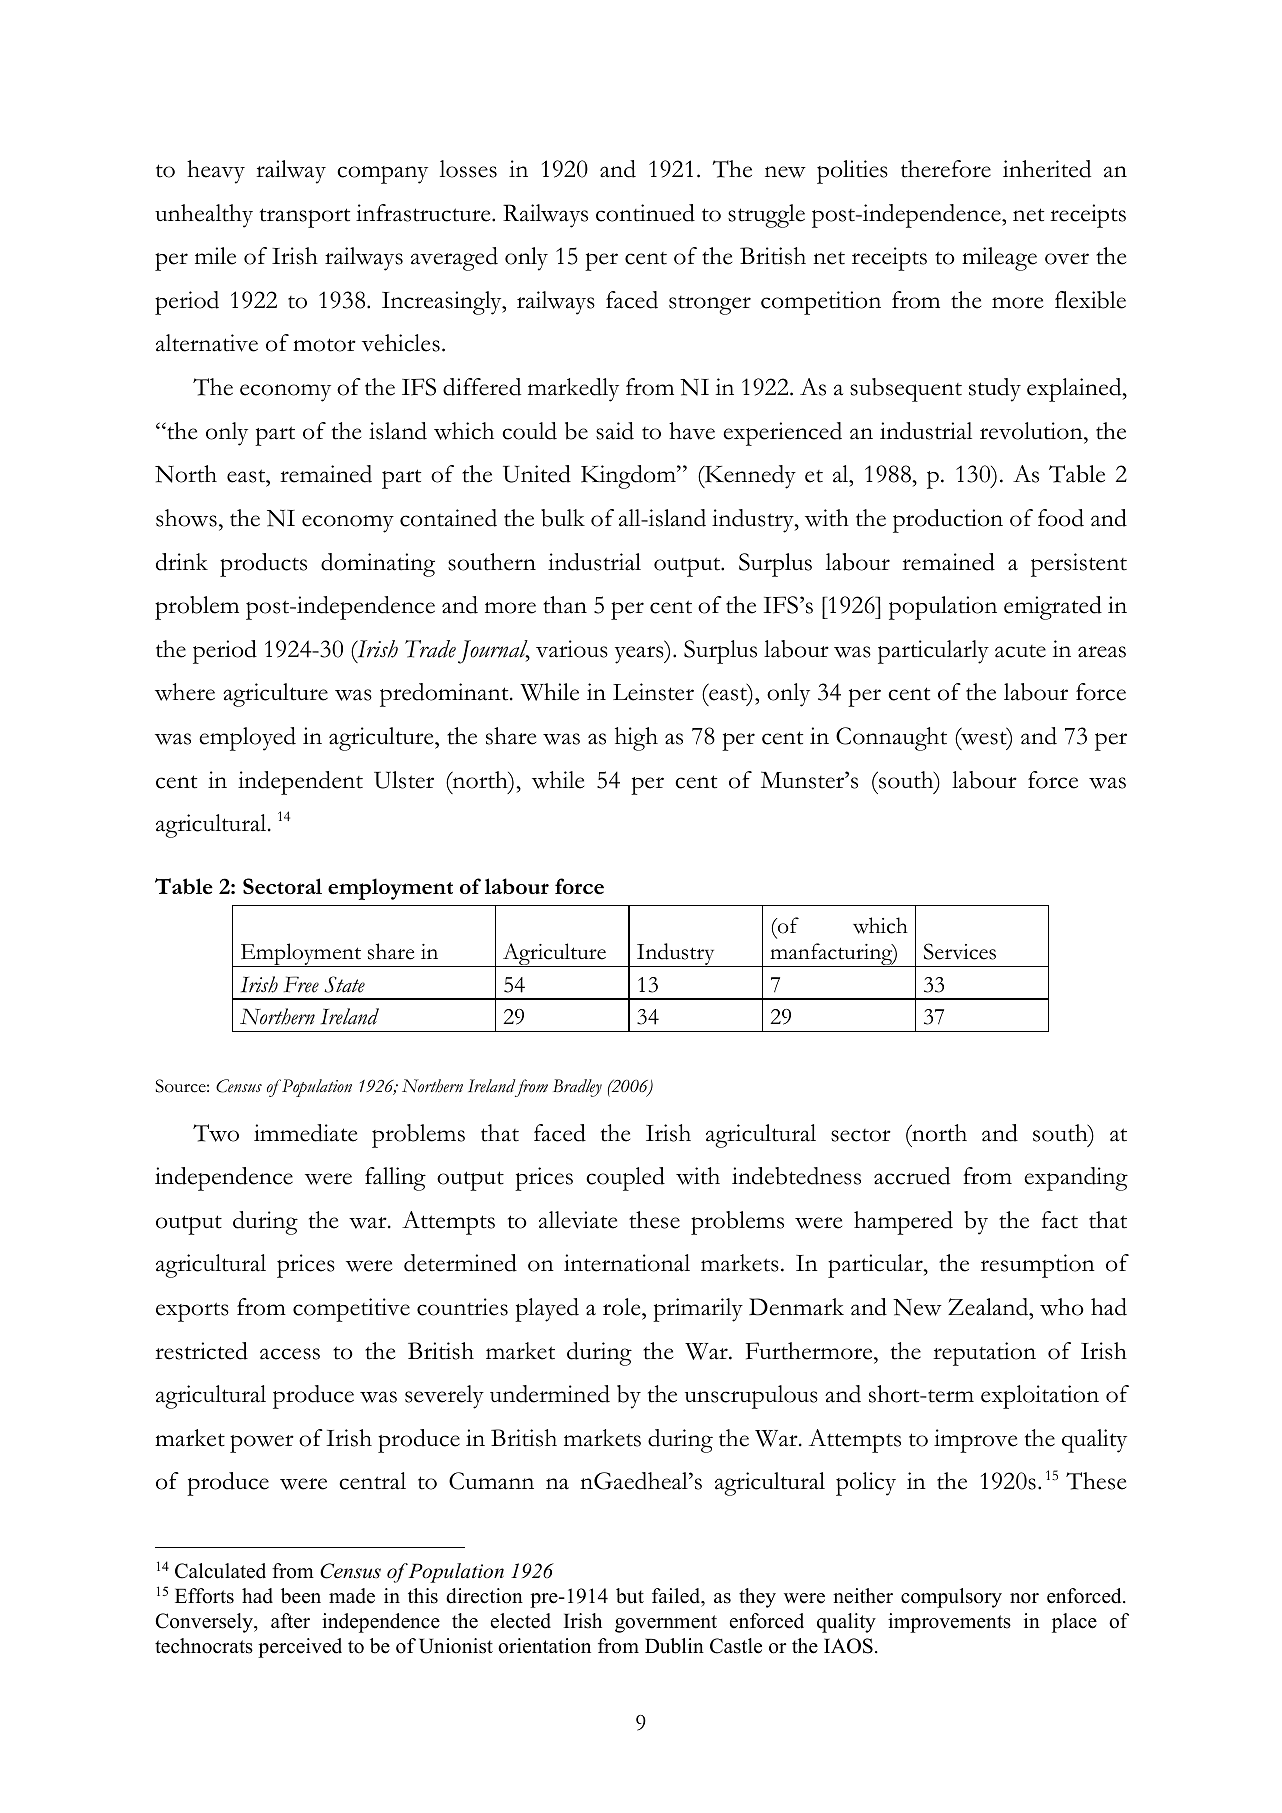  What do you see at coordinates (636, 739) in the screenshot?
I see `high` at bounding box center [636, 739].
